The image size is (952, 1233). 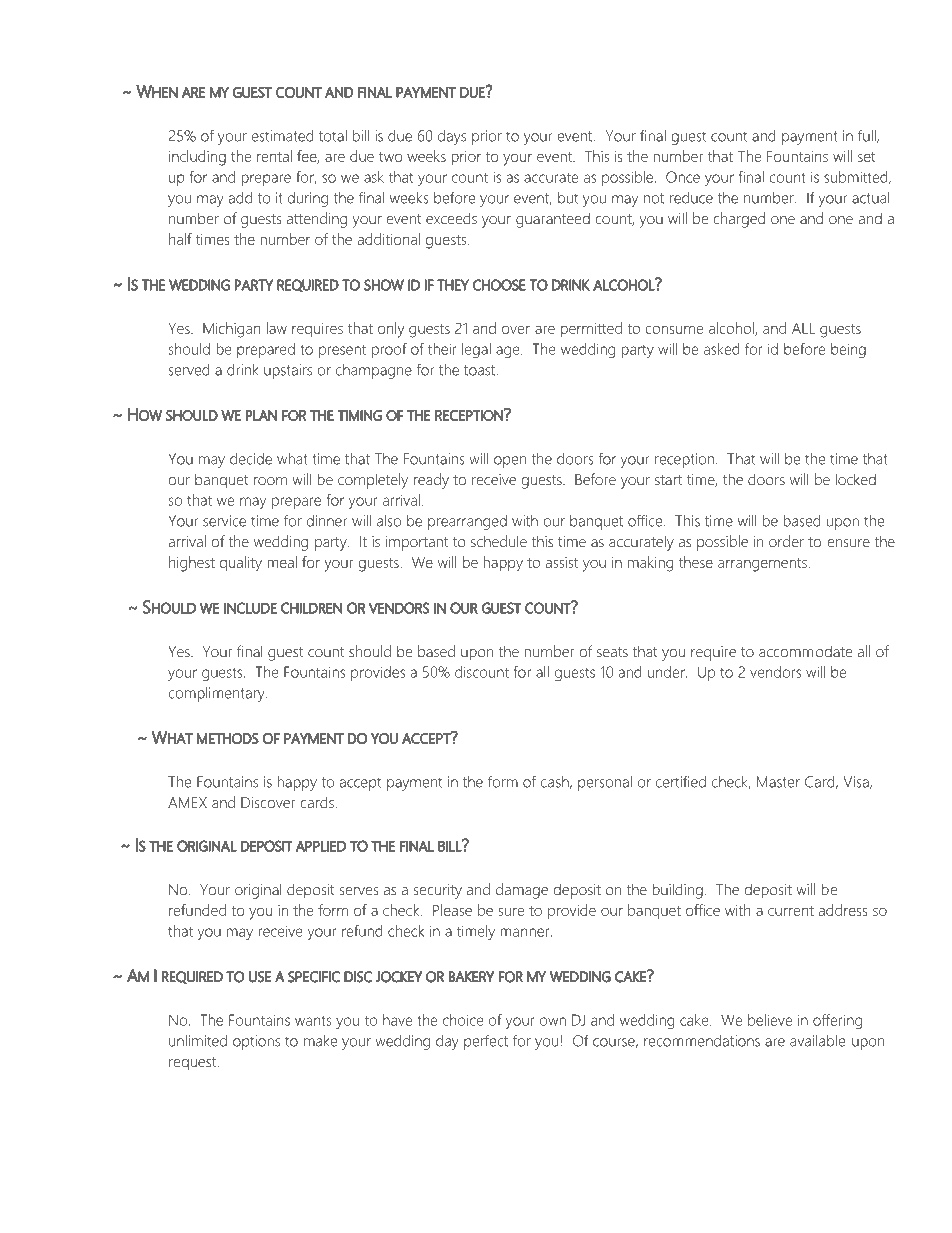 What do you see at coordinates (553, 1021) in the image?
I see `own` at bounding box center [553, 1021].
